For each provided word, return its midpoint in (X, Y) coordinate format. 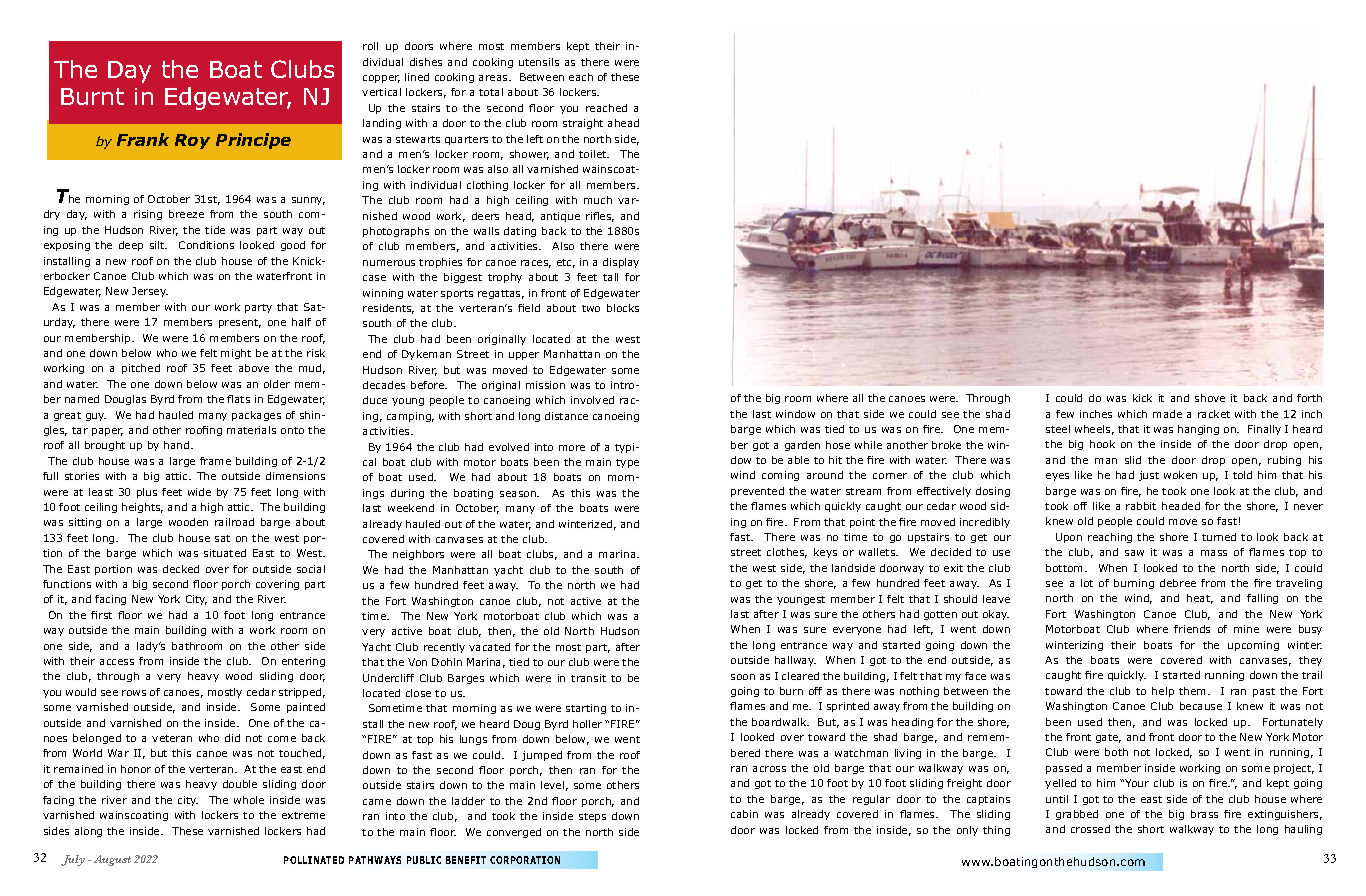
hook (1102, 444)
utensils (539, 62)
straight (583, 124)
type (627, 463)
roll (370, 46)
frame (215, 461)
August (112, 860)
